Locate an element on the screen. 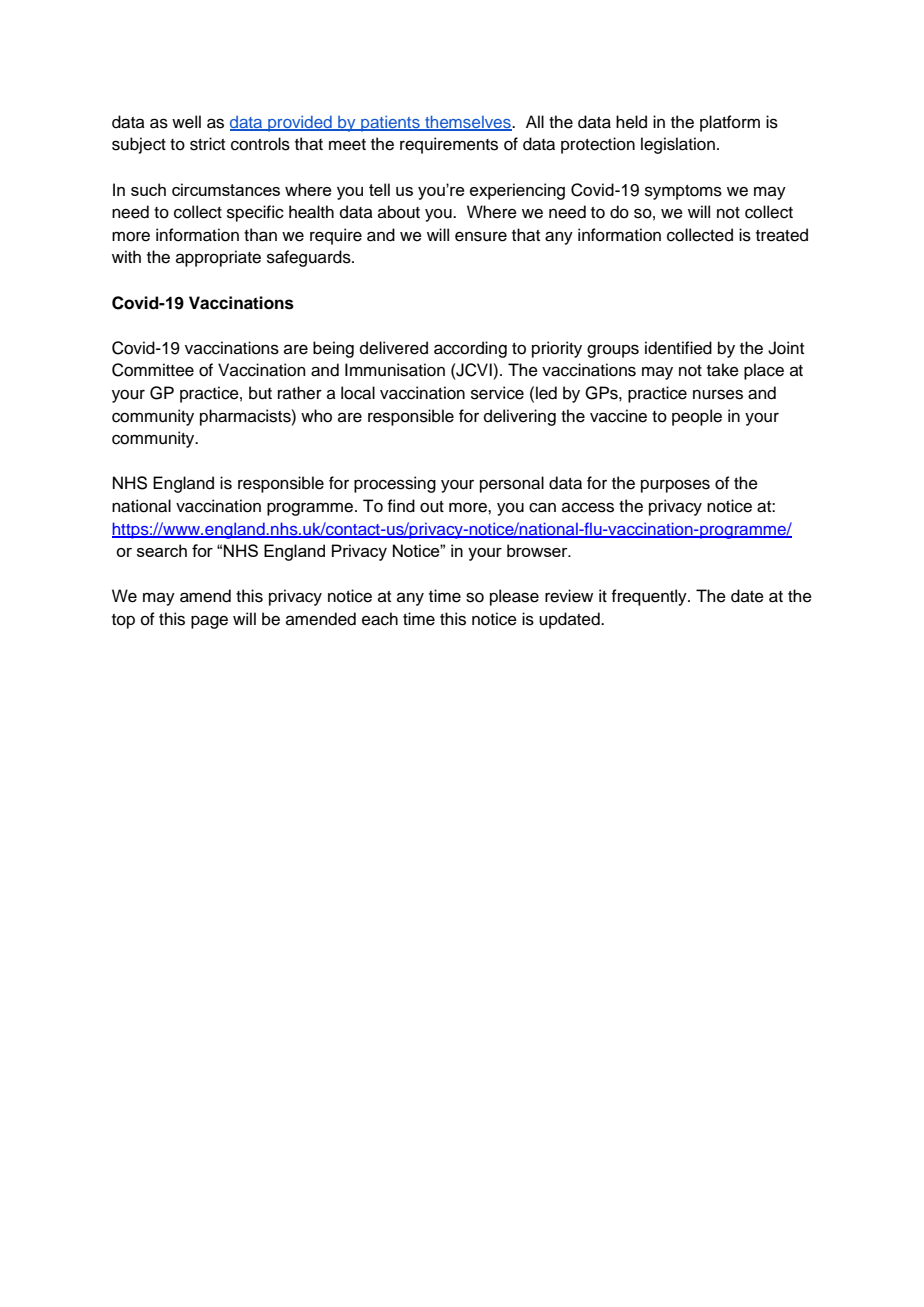 This screenshot has width=924, height=1307. themselves is located at coordinates (468, 123).
